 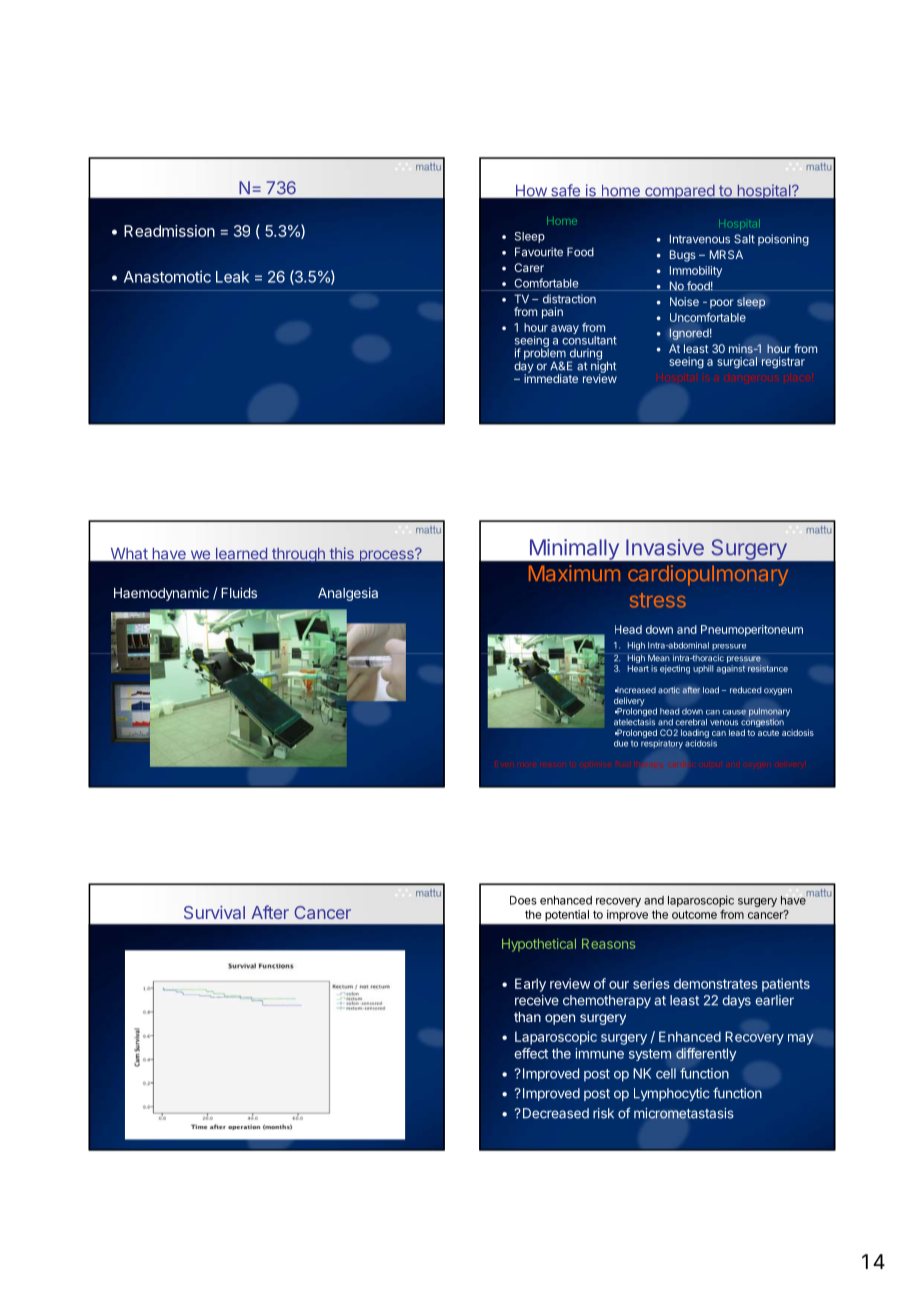 What do you see at coordinates (531, 1053) in the screenshot?
I see `effect` at bounding box center [531, 1053].
